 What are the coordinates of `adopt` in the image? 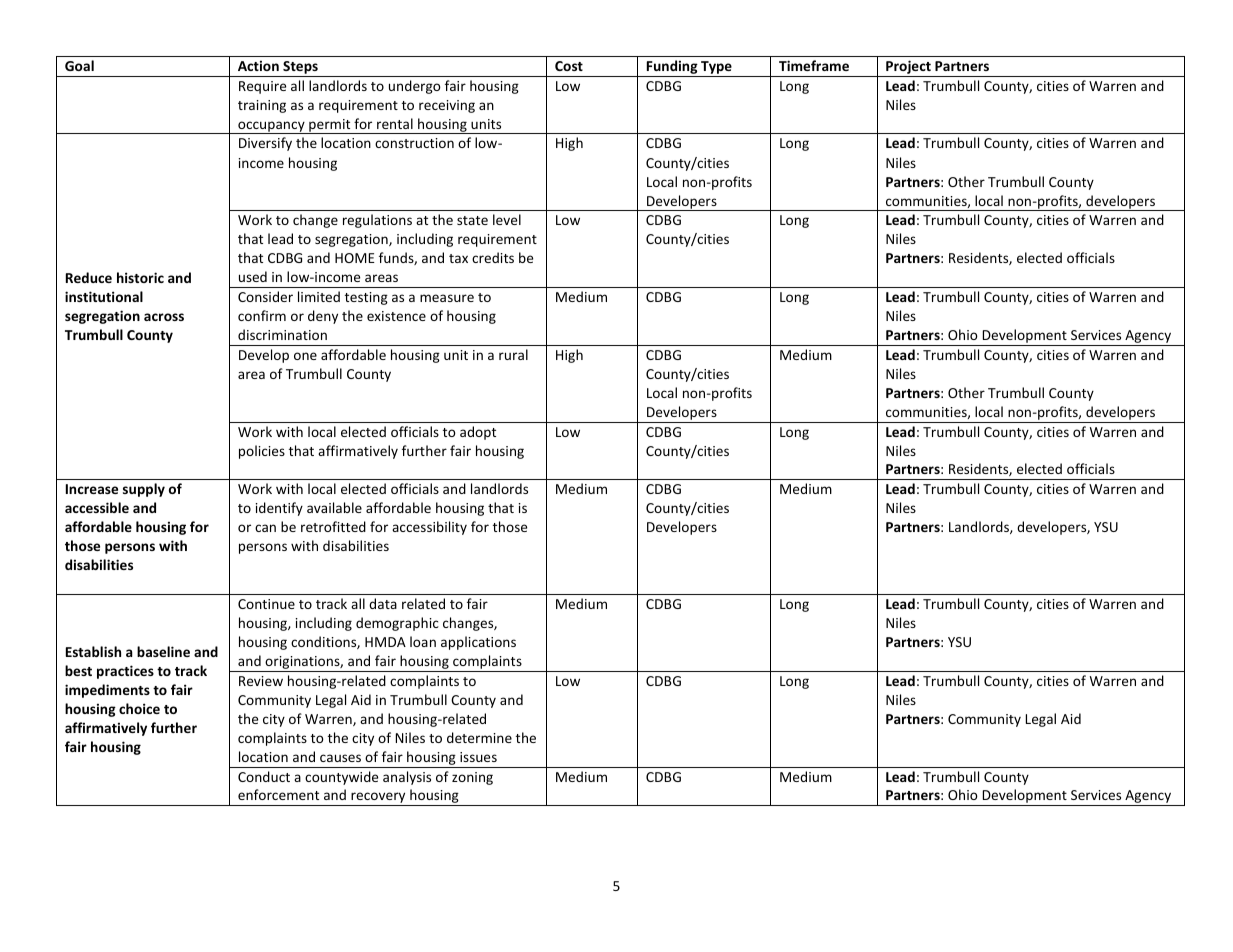 It's located at (478, 433).
